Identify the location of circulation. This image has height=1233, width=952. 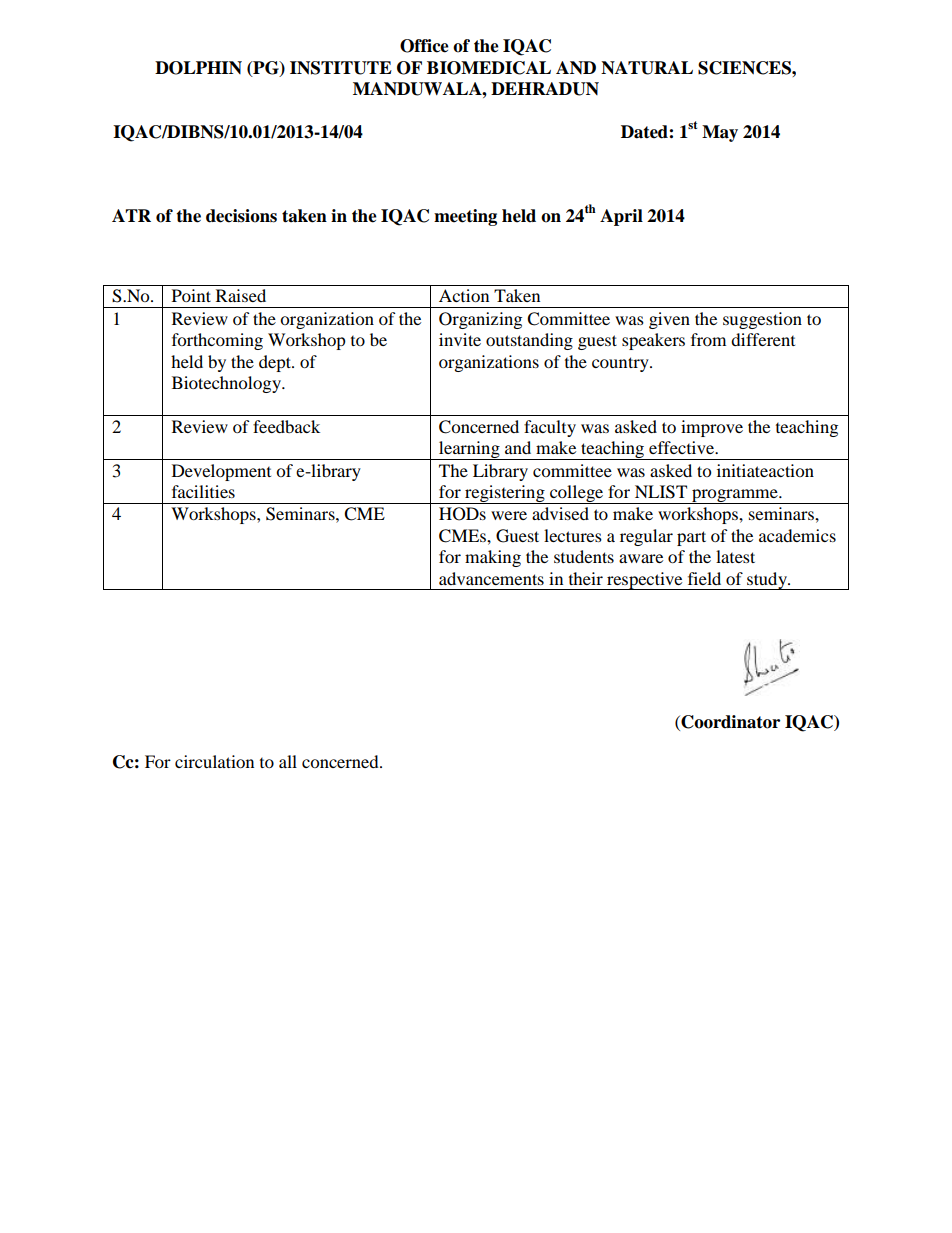
(214, 761).
